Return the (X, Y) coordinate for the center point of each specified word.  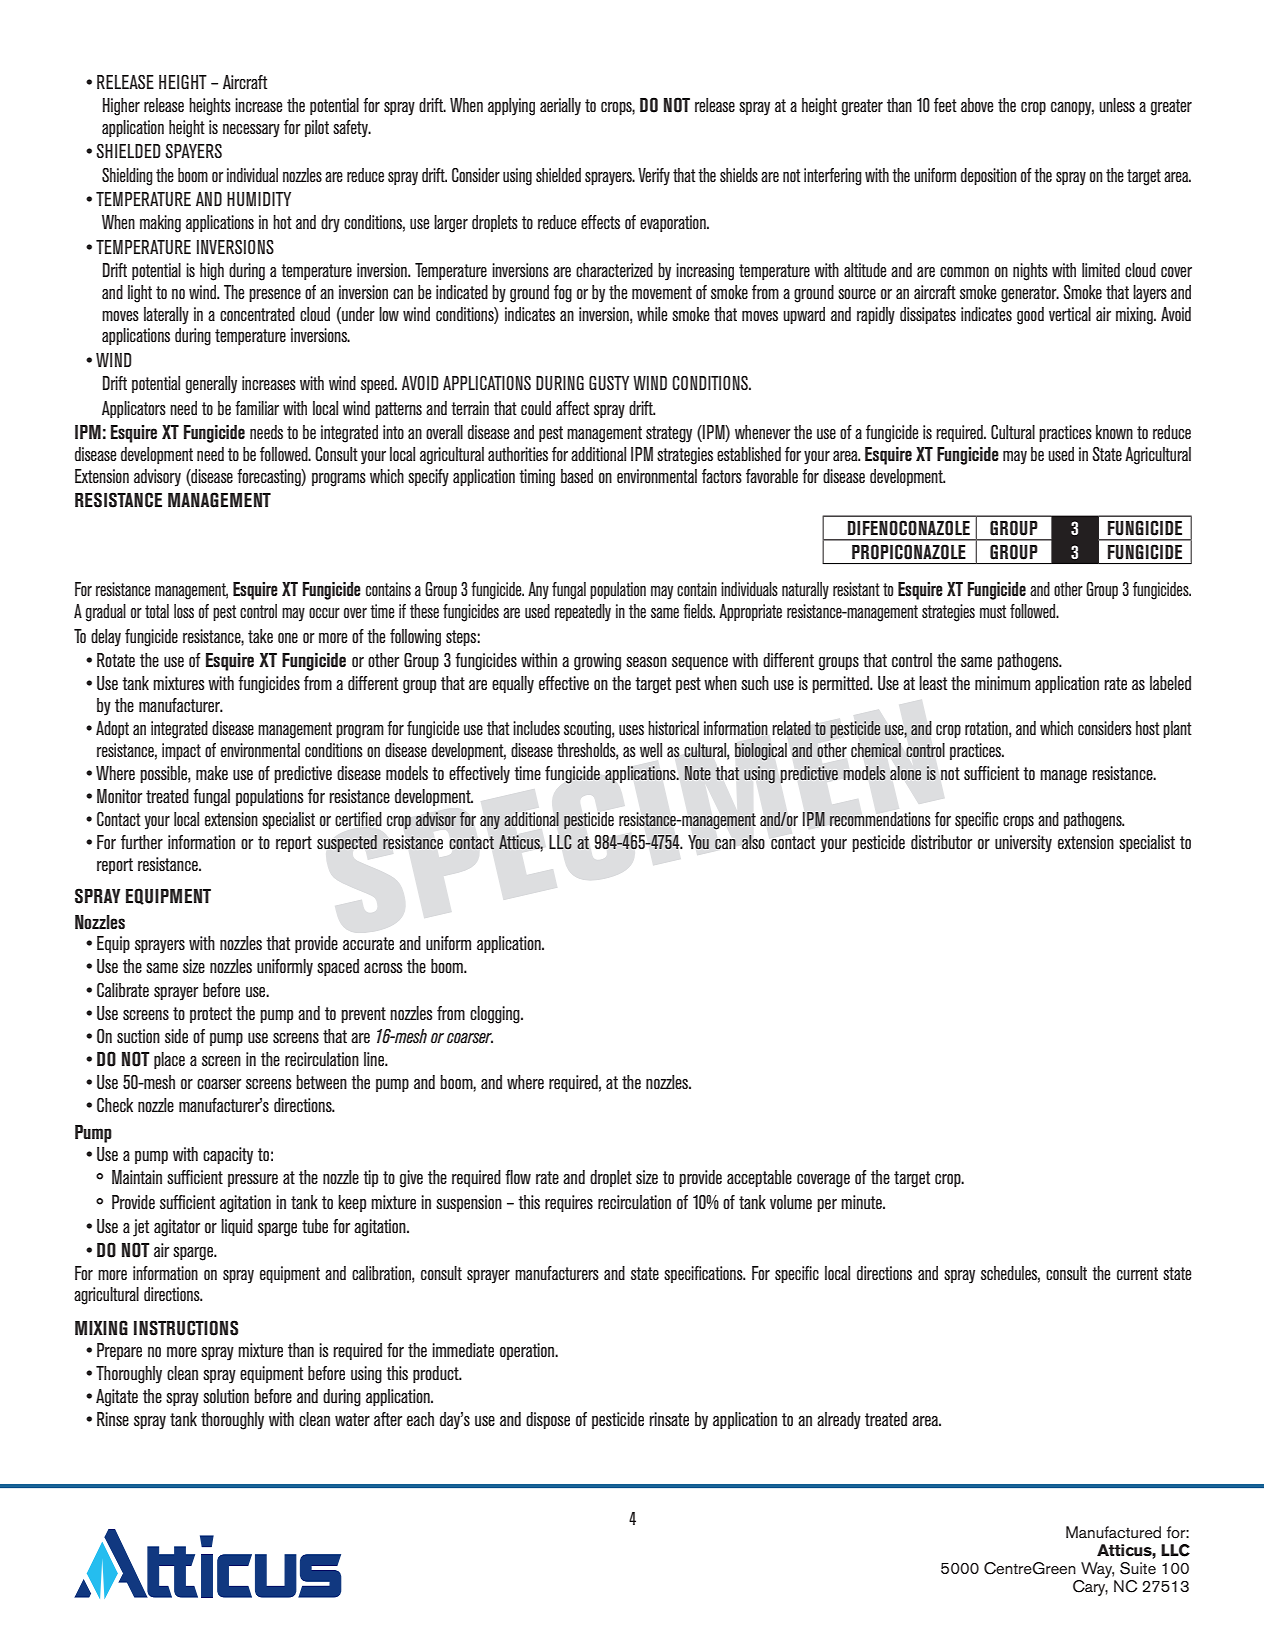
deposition (989, 176)
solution (226, 1396)
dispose (548, 1420)
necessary (251, 131)
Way (1097, 1571)
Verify (654, 177)
